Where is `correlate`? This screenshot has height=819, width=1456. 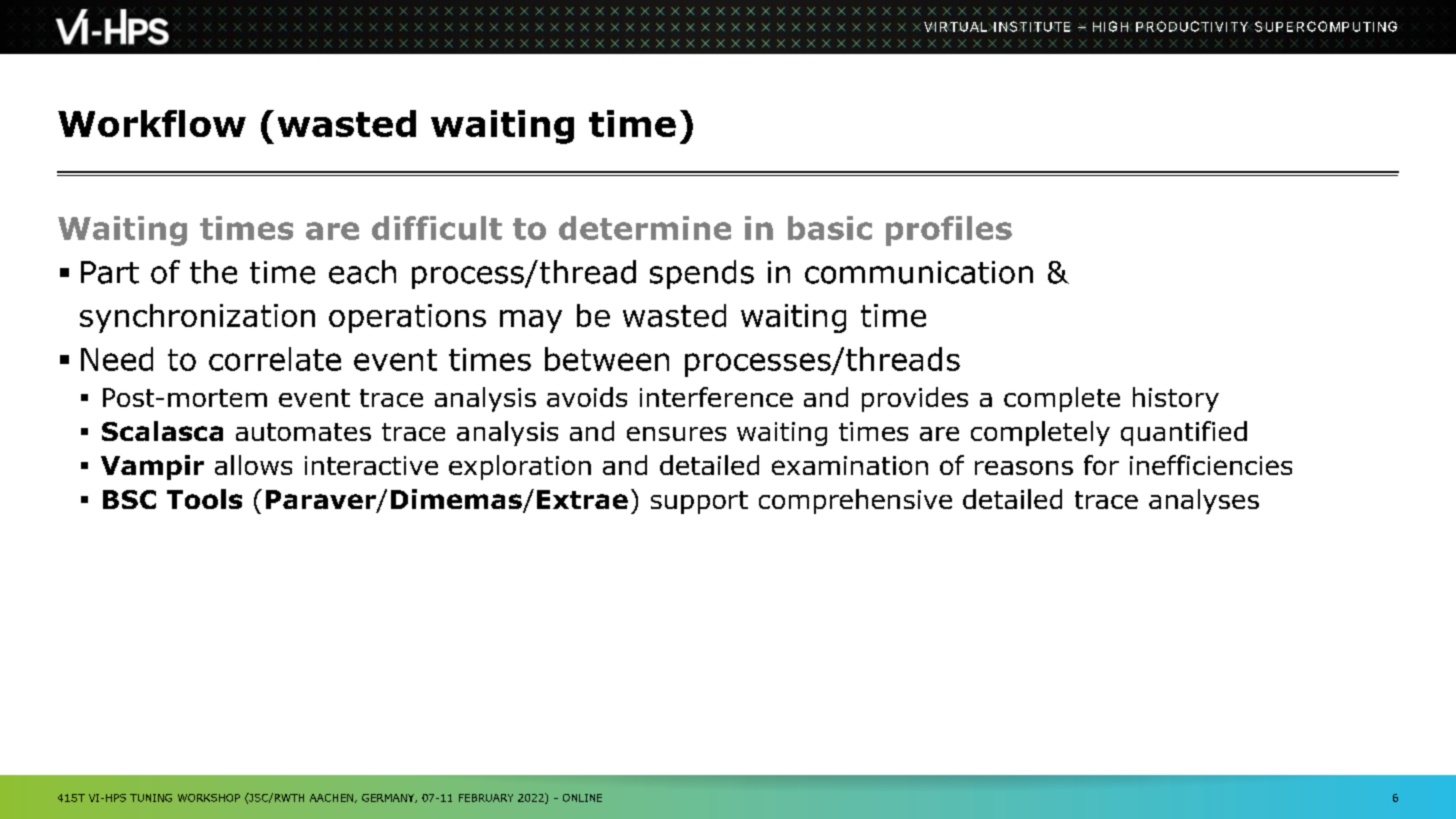 correlate is located at coordinates (275, 359).
